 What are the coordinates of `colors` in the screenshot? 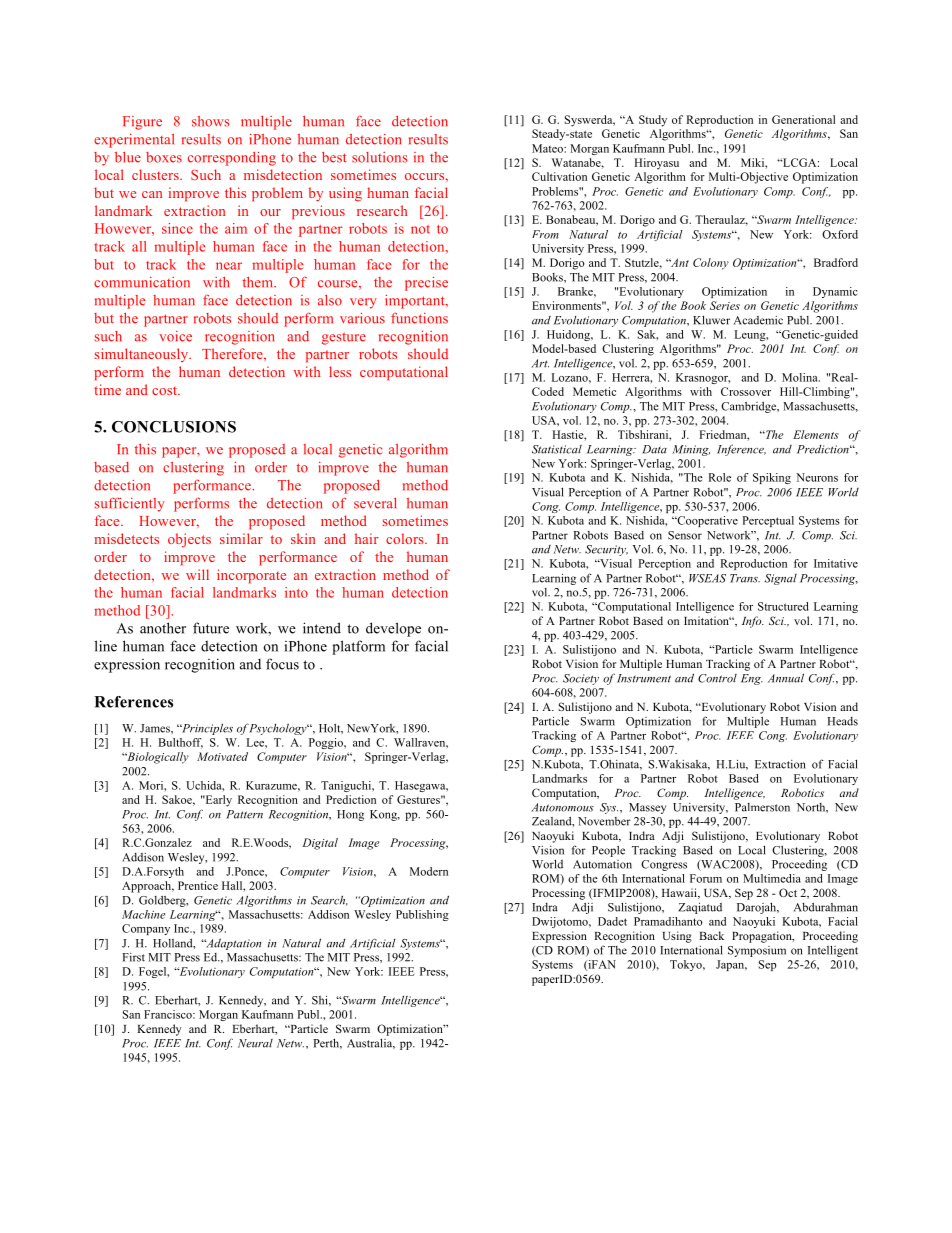 It's located at (406, 538).
